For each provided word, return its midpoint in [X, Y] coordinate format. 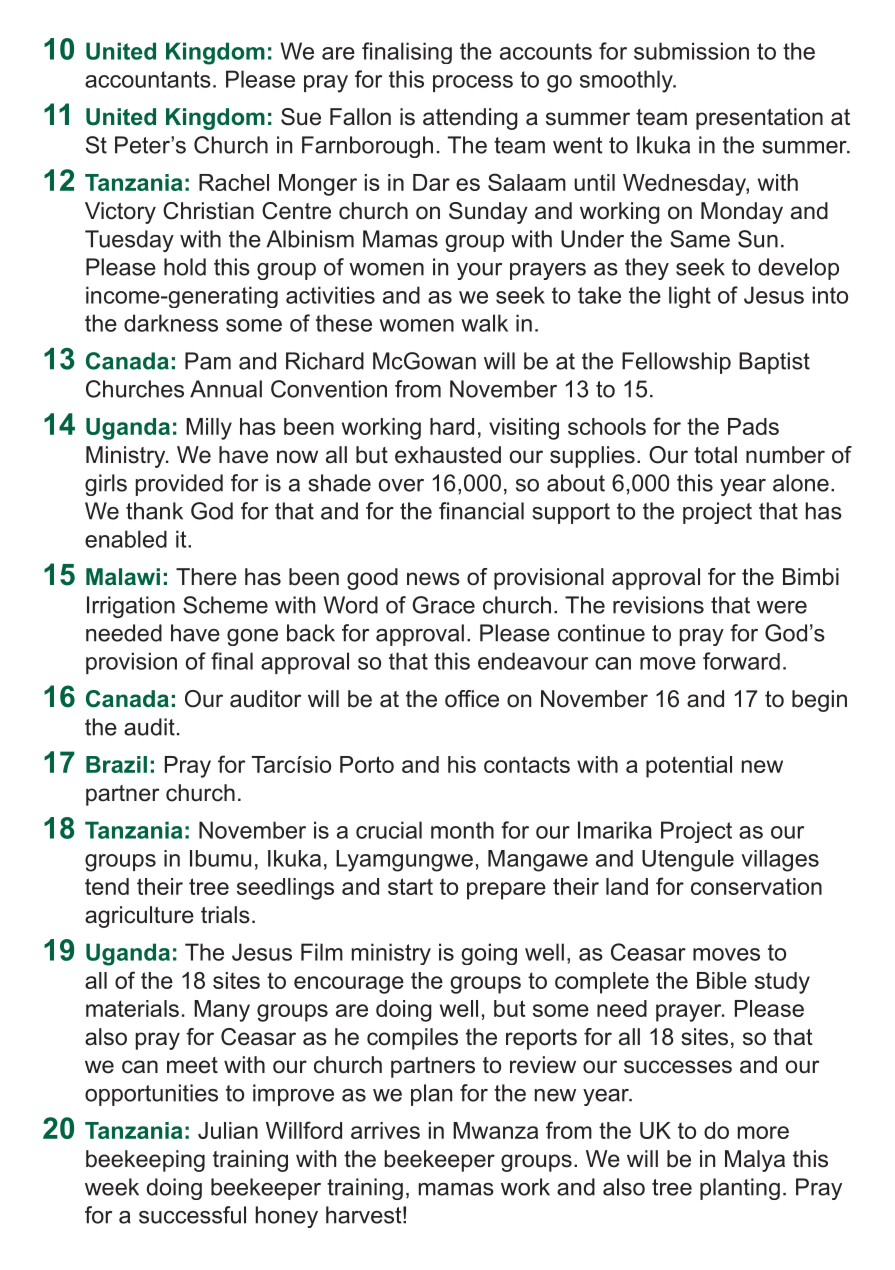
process [473, 83]
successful [192, 1215]
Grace [443, 605]
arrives [385, 1130]
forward [741, 661]
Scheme [225, 605]
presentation [759, 119]
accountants [148, 79]
